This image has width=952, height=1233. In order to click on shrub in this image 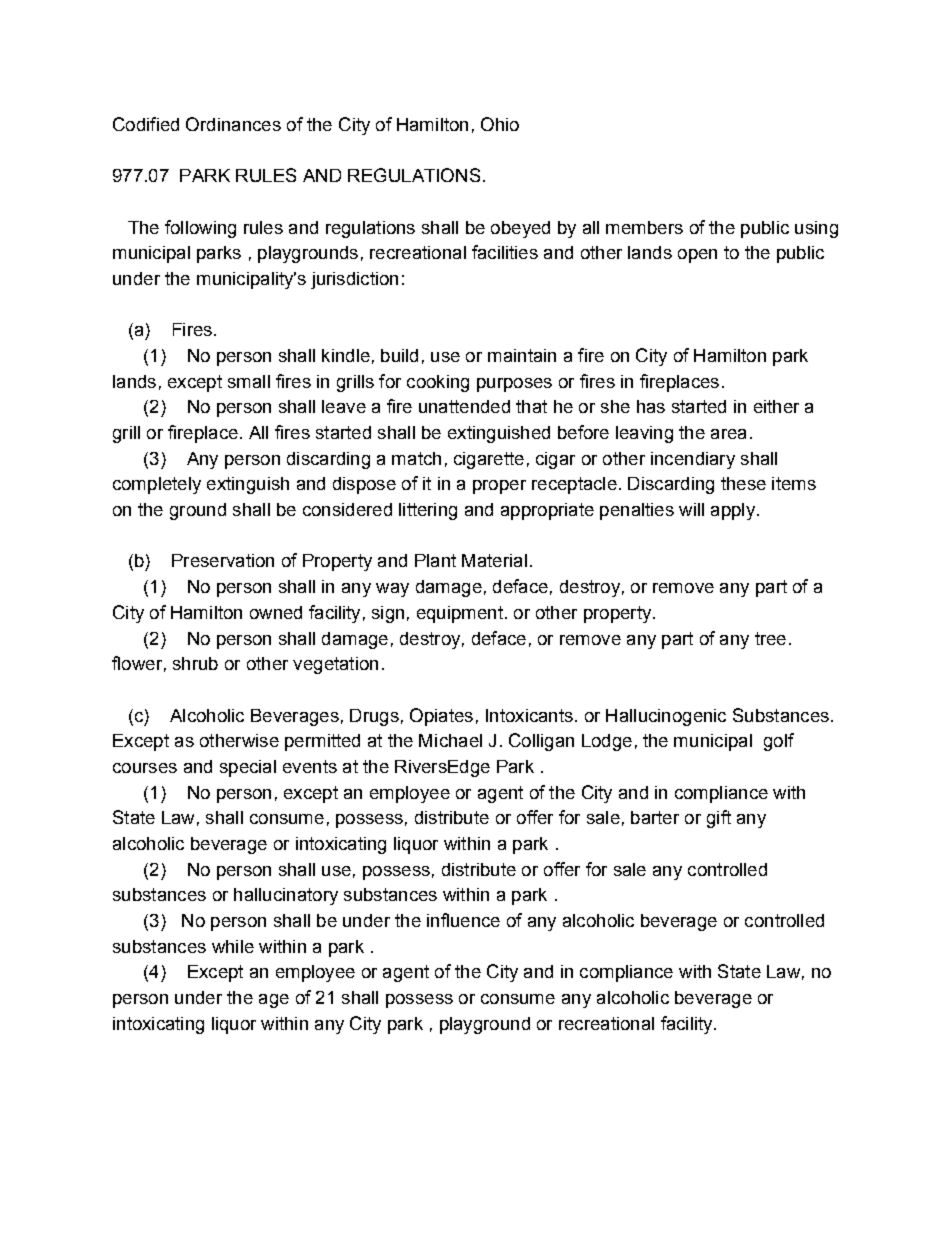, I will do `click(195, 663)`.
